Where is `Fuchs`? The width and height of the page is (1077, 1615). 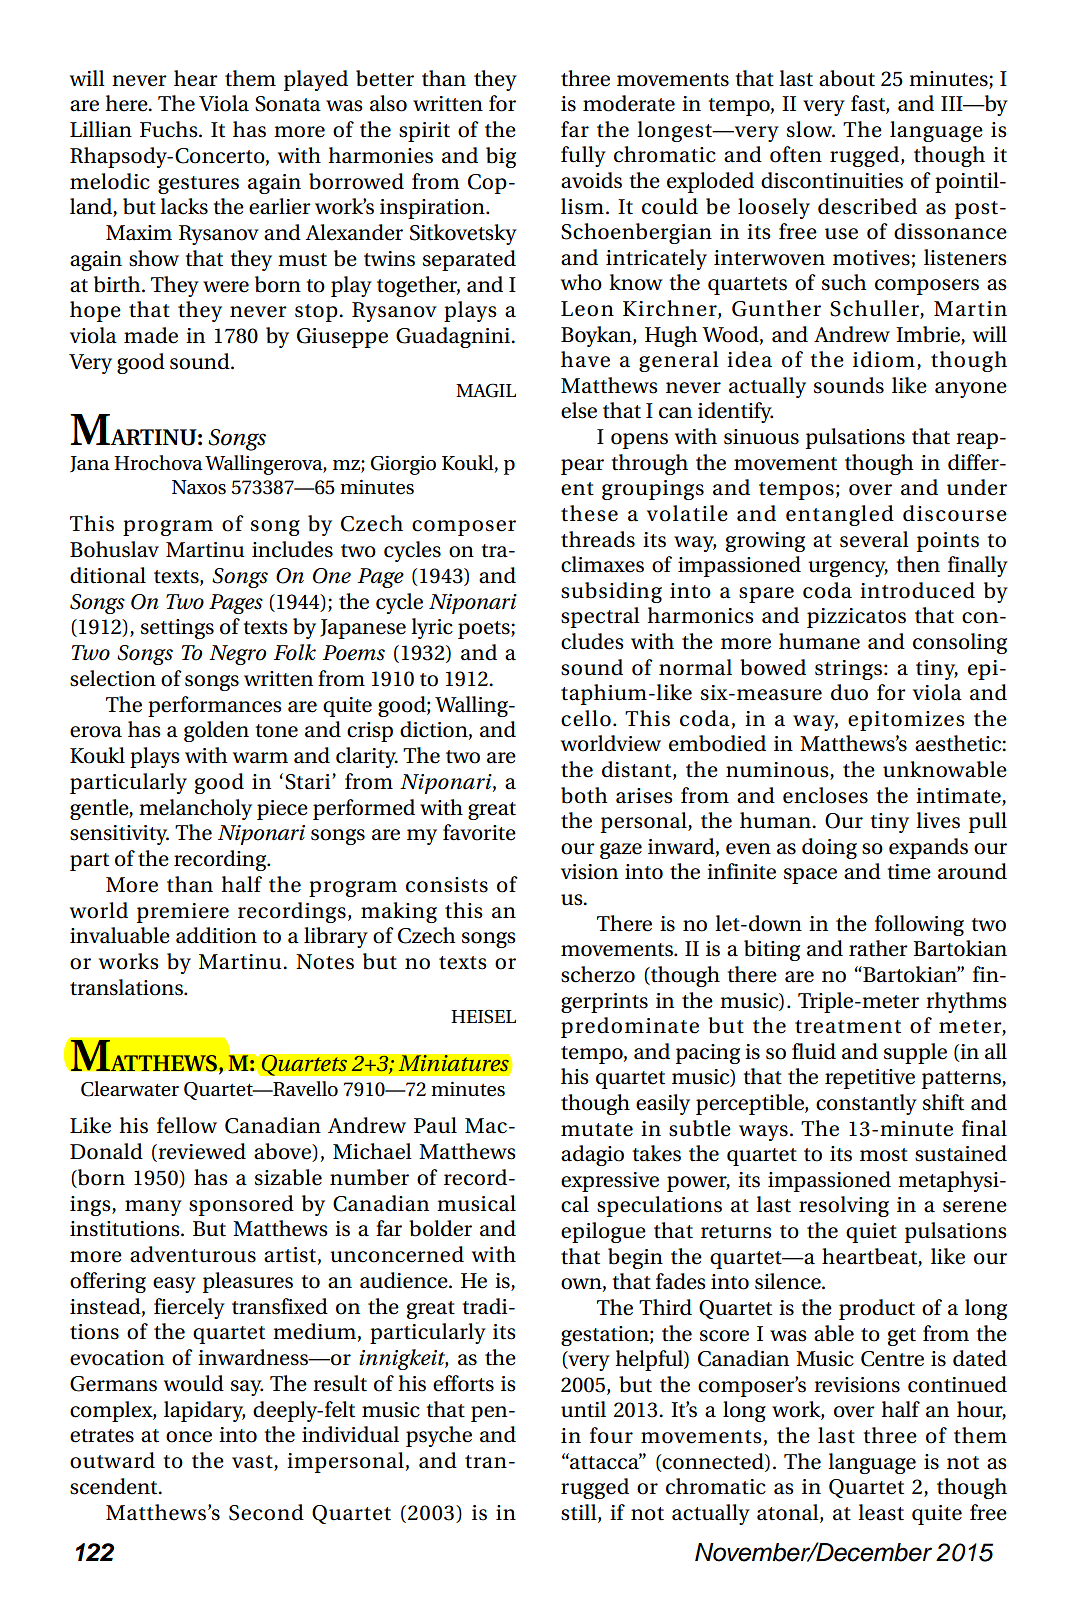 Fuchs is located at coordinates (170, 129).
